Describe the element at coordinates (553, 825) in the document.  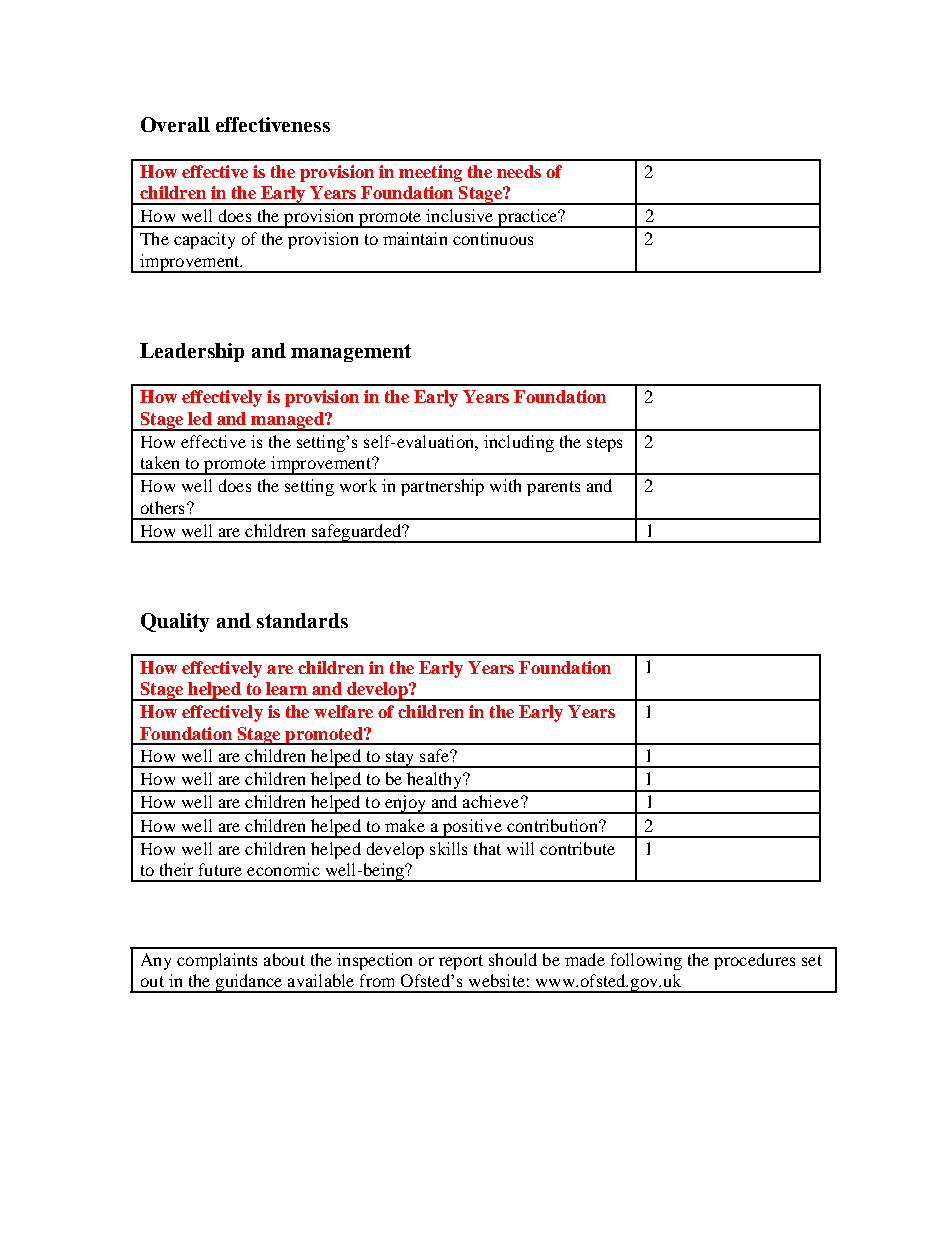
I see `contribution` at that location.
